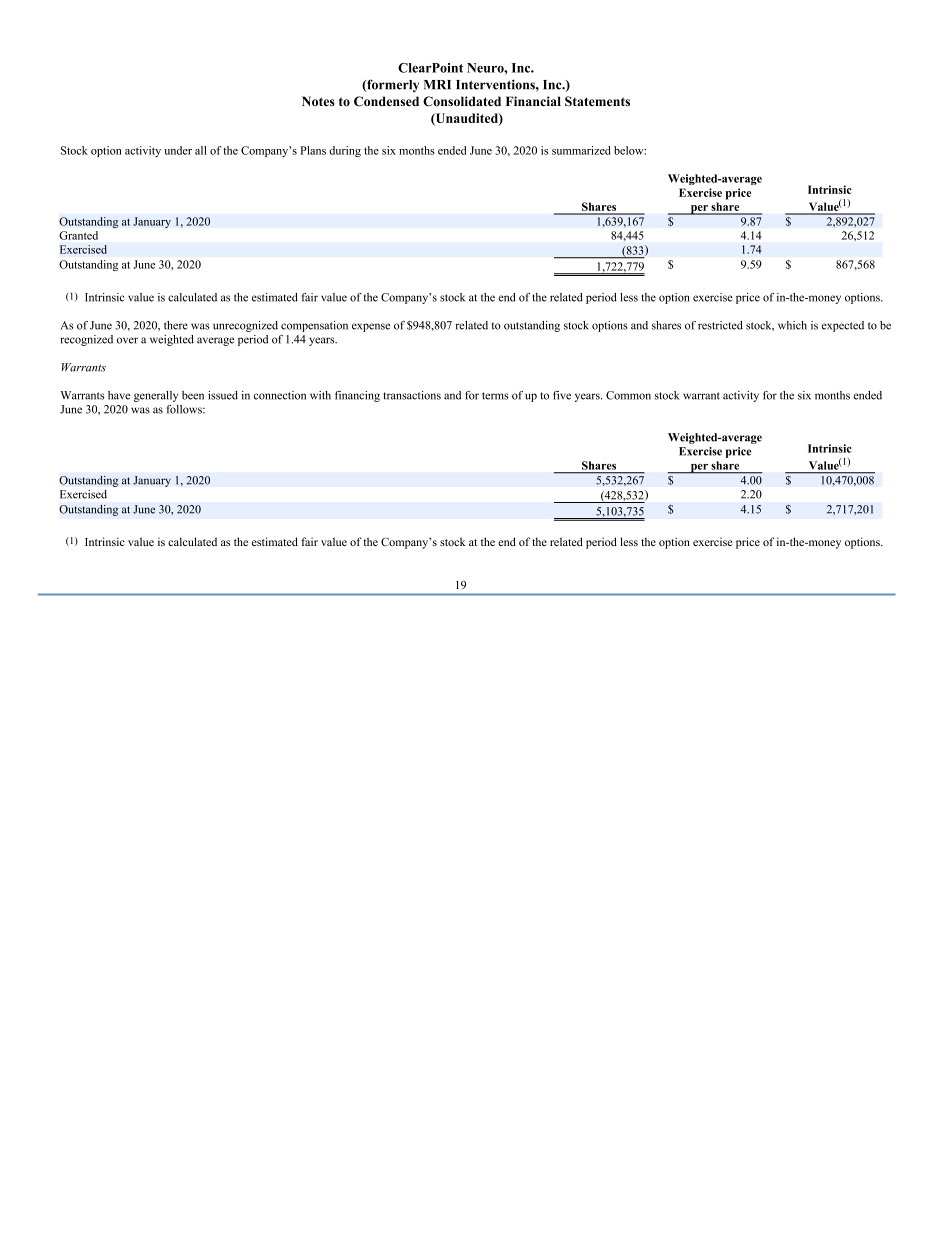 The image size is (952, 1233). Describe the element at coordinates (371, 327) in the screenshot. I see `expense` at that location.
